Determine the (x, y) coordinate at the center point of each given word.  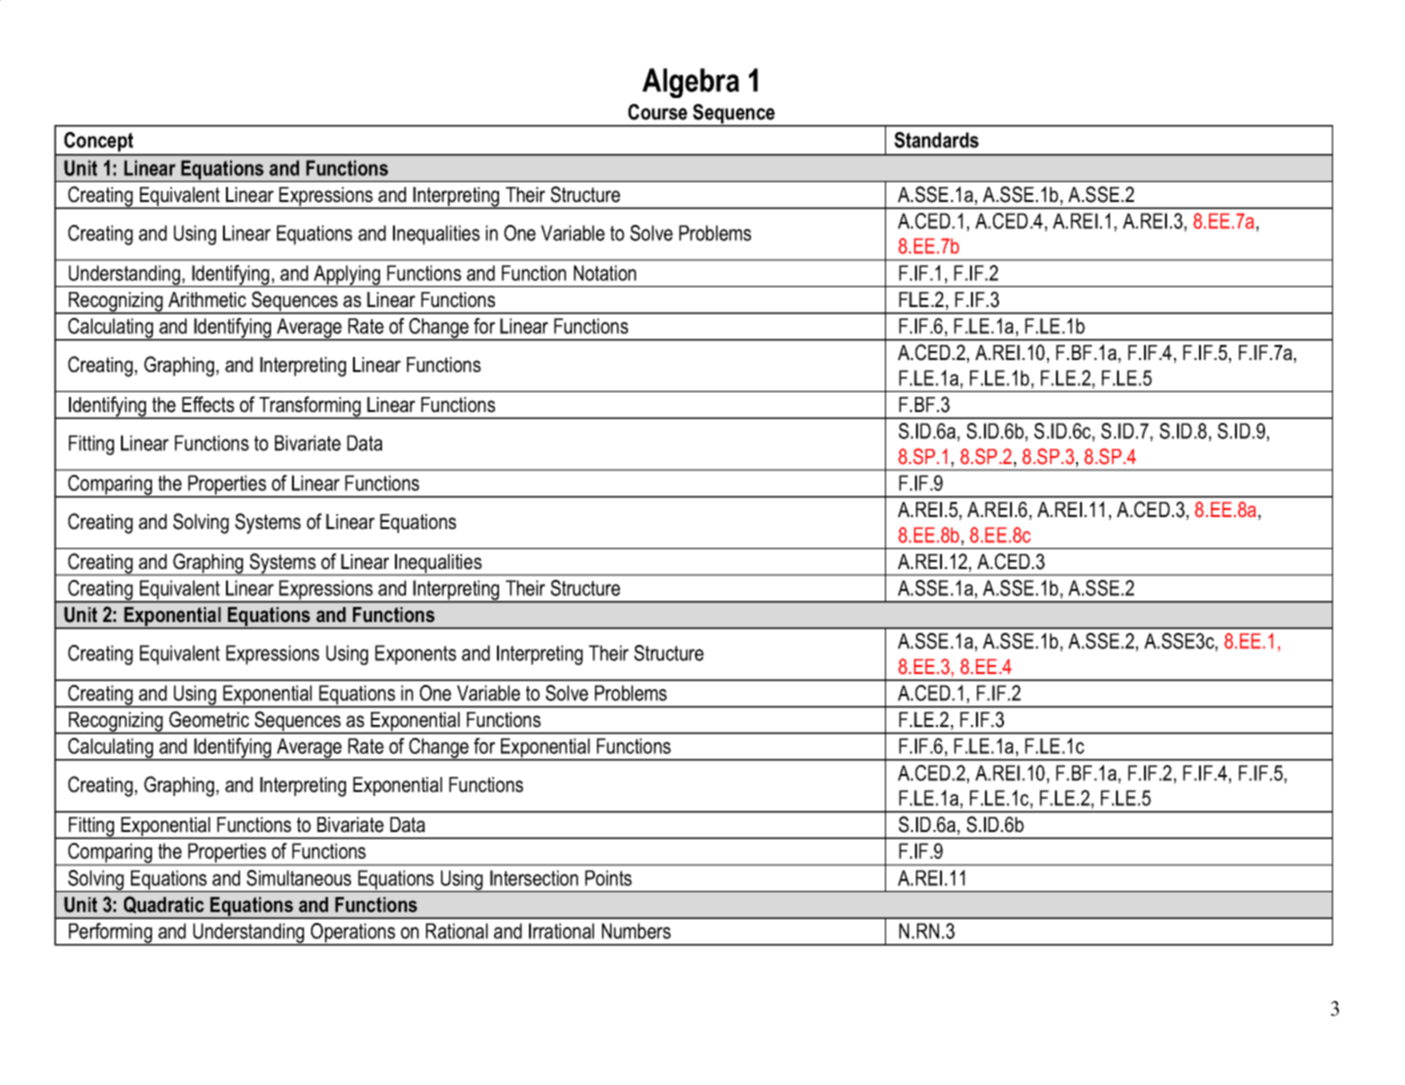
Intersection (534, 878)
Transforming (310, 407)
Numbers (636, 931)
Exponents (415, 655)
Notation (605, 273)
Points (608, 878)
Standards (936, 140)
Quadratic (164, 905)
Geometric (209, 719)
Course (657, 112)
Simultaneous (299, 878)
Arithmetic (207, 300)
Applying (347, 276)
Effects (208, 404)
